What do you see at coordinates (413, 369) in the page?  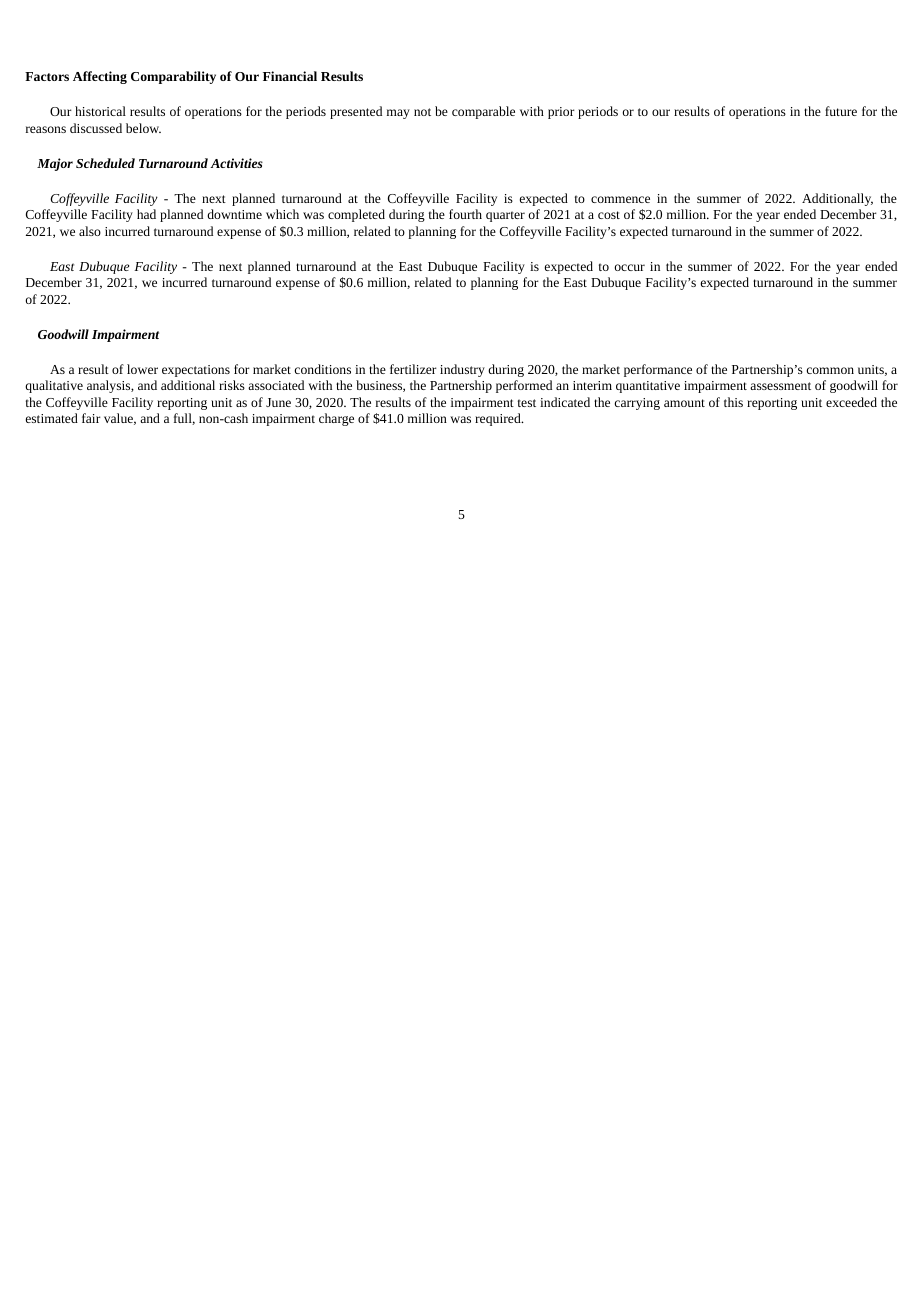 I see `fertilizer` at bounding box center [413, 369].
